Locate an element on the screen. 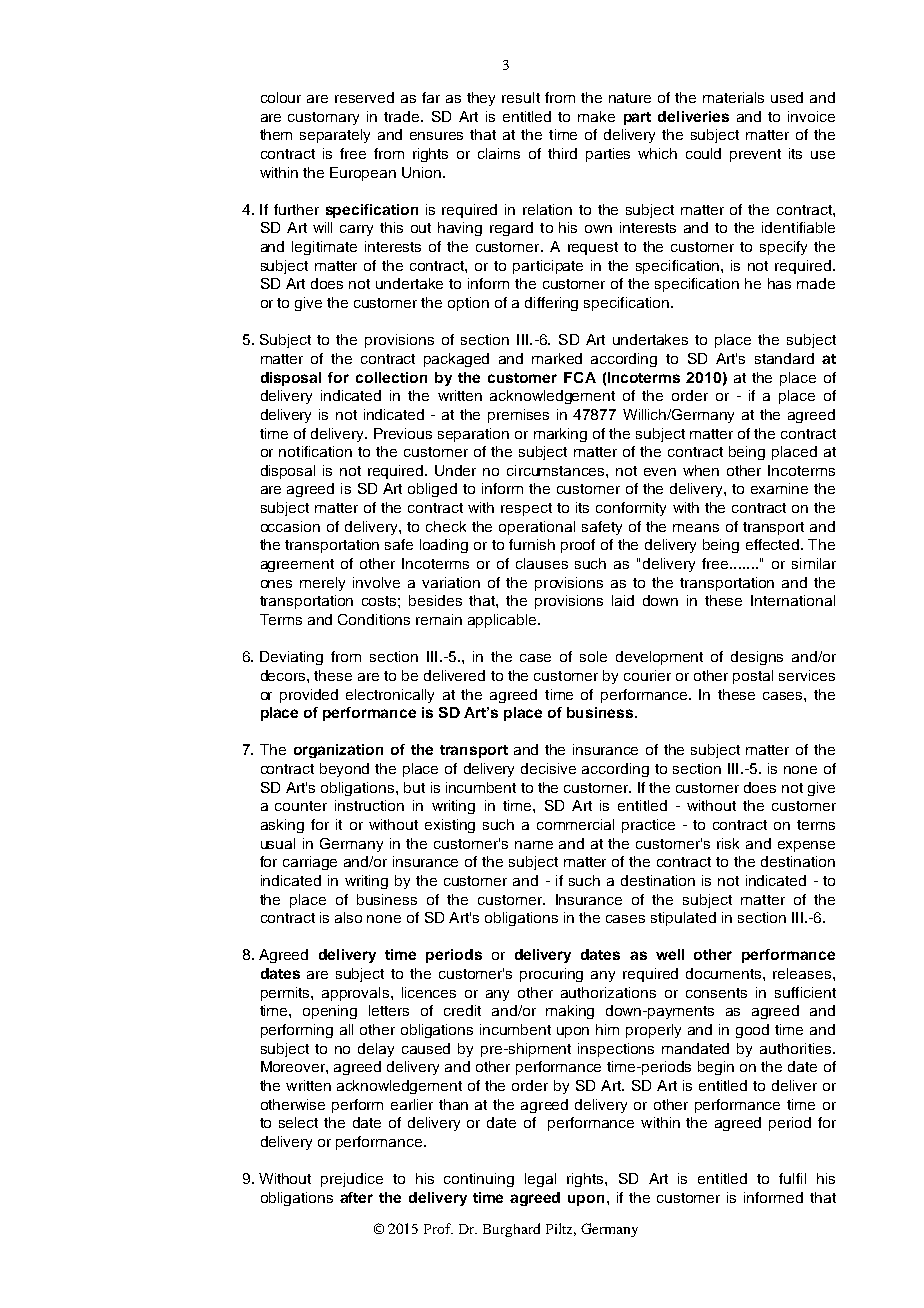 This screenshot has height=1308, width=924. standard is located at coordinates (784, 358).
